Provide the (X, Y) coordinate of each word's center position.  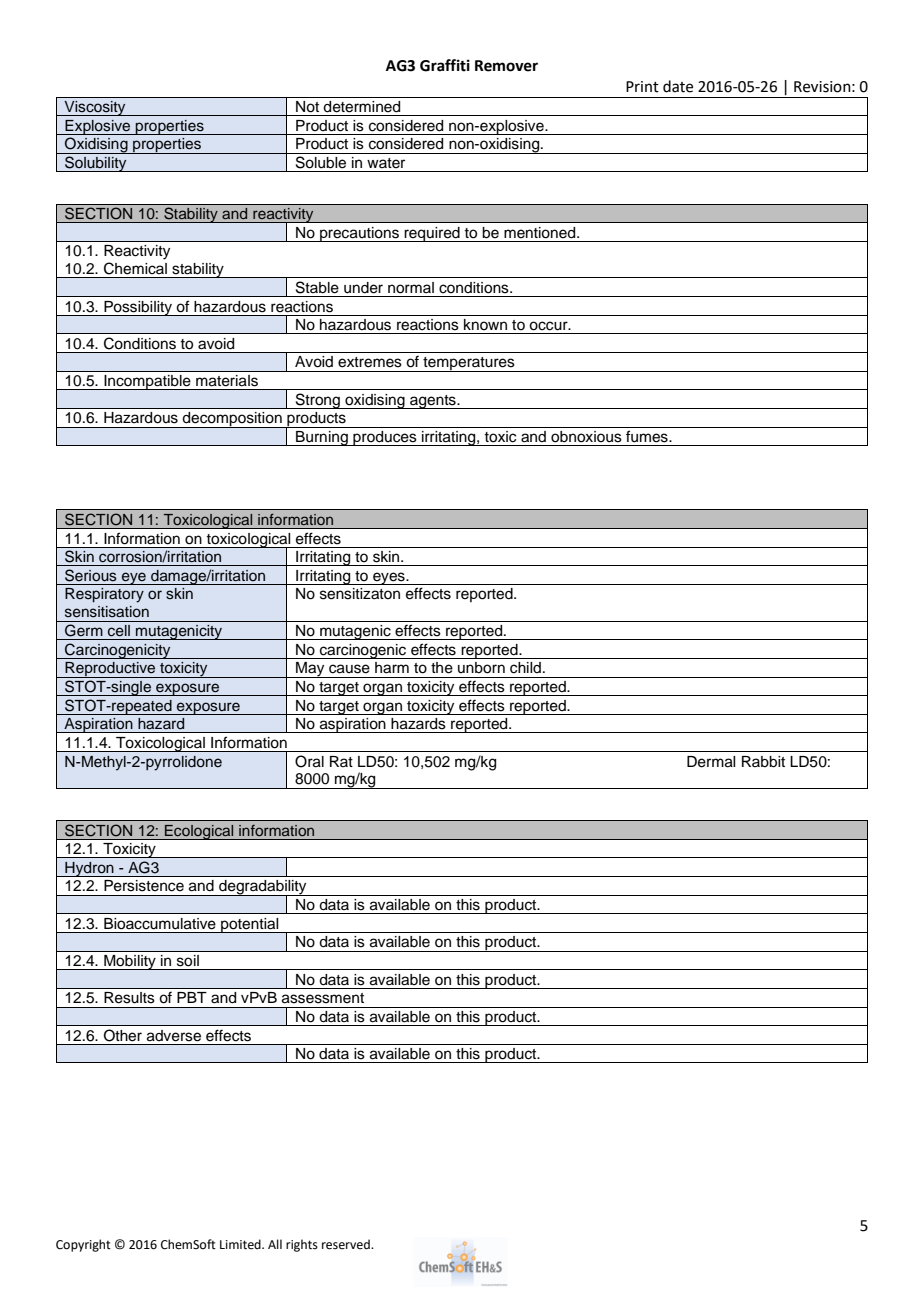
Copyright (83, 1245)
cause (349, 669)
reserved (347, 1244)
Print (642, 87)
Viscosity (95, 108)
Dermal (711, 762)
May (310, 670)
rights (302, 1245)
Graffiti (445, 65)
